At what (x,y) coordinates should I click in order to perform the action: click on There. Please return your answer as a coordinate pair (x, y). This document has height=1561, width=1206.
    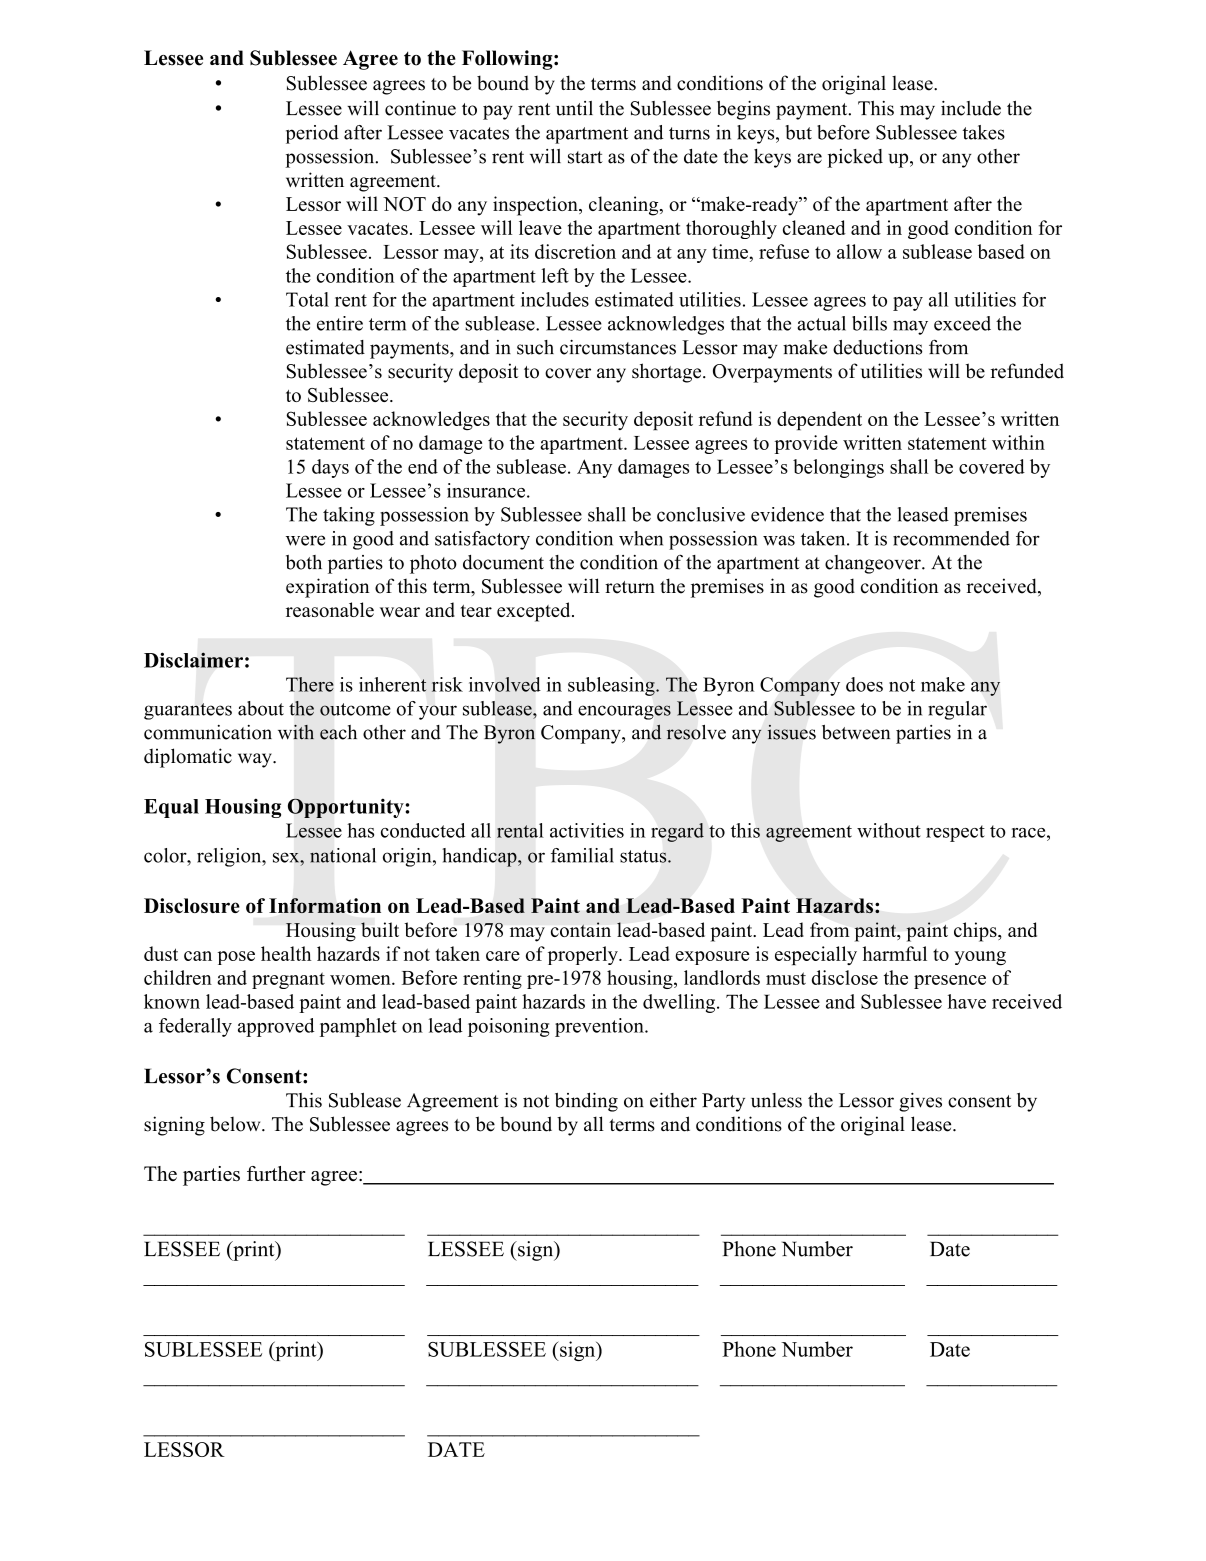
    Looking at the image, I should click on (310, 684).
